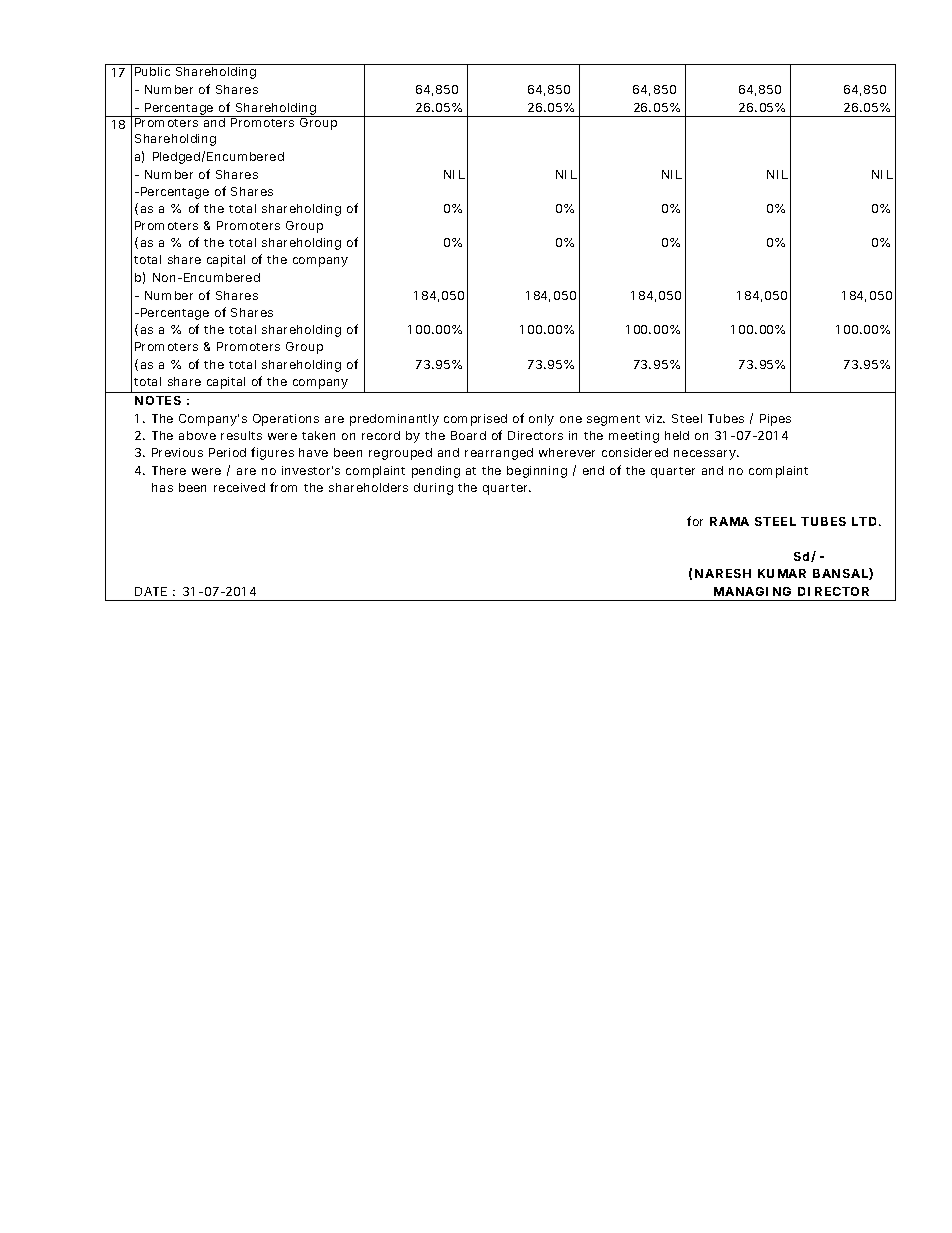 The height and width of the screenshot is (1233, 952). I want to click on one, so click(571, 419).
